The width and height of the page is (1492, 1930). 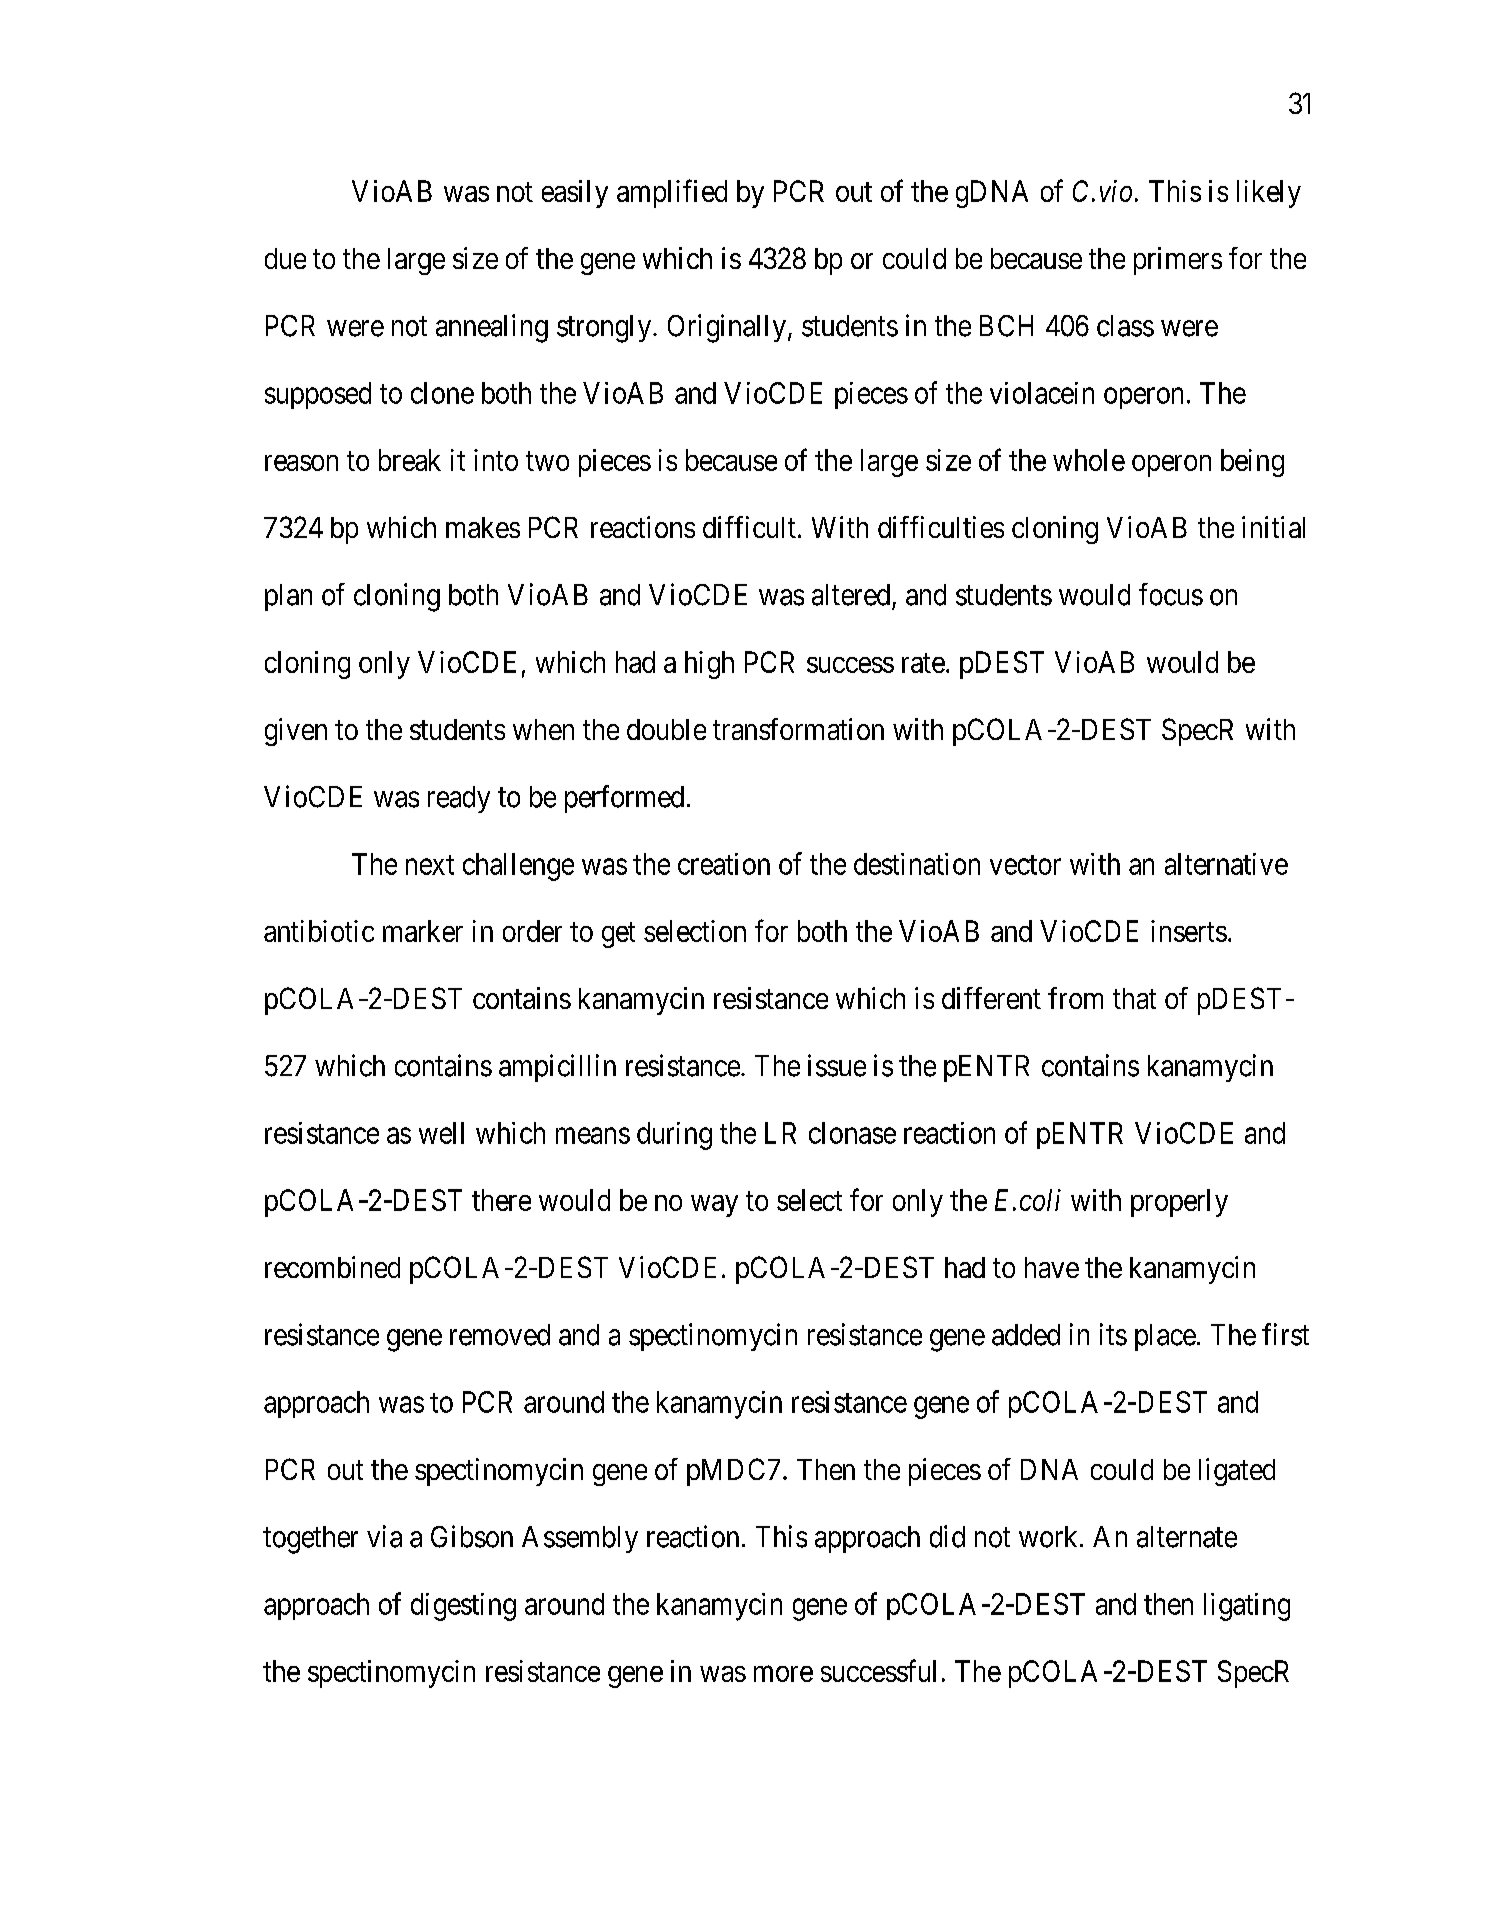 What do you see at coordinates (798, 729) in the page?
I see `transformation` at bounding box center [798, 729].
